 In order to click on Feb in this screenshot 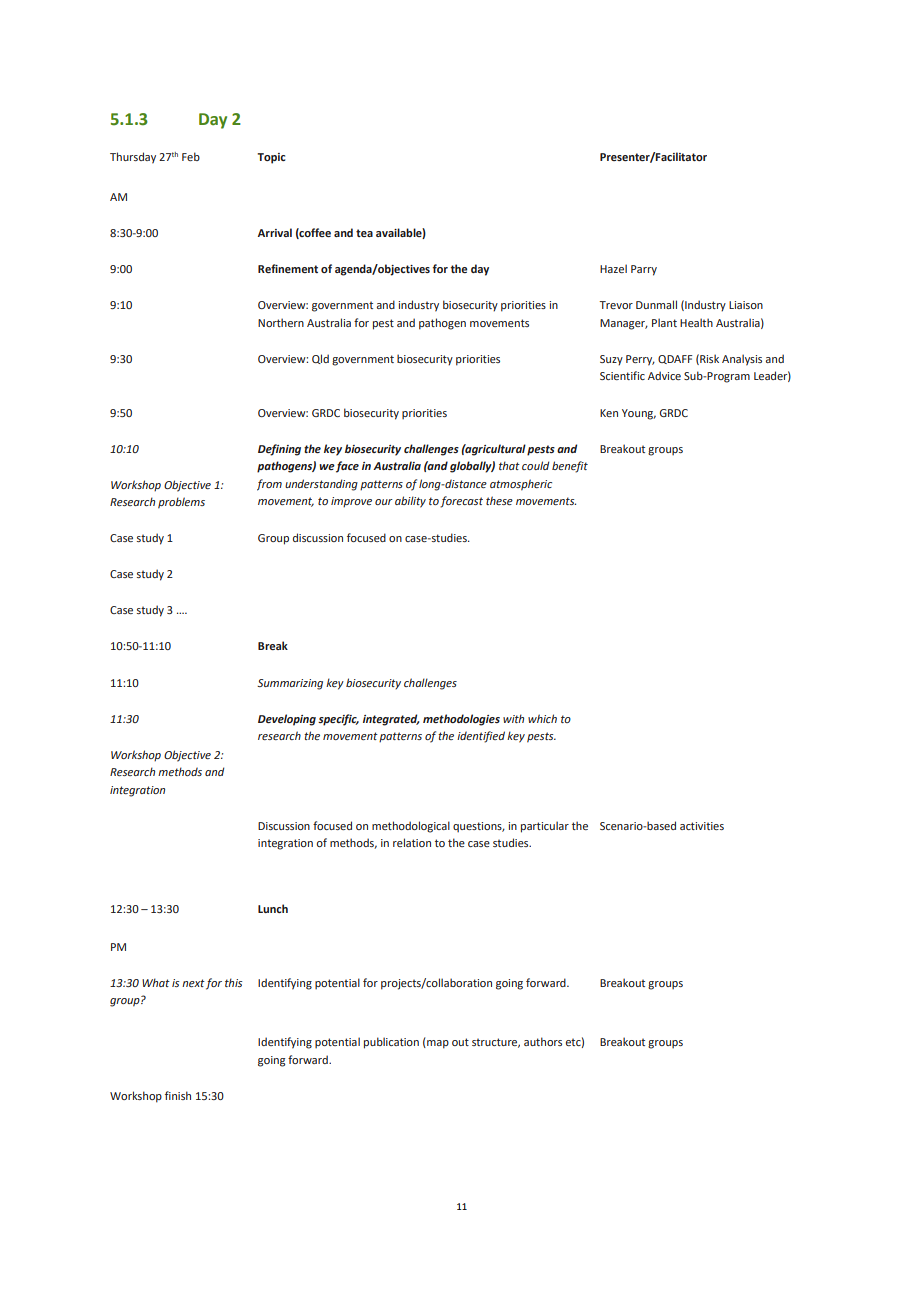, I will do `click(191, 156)`.
